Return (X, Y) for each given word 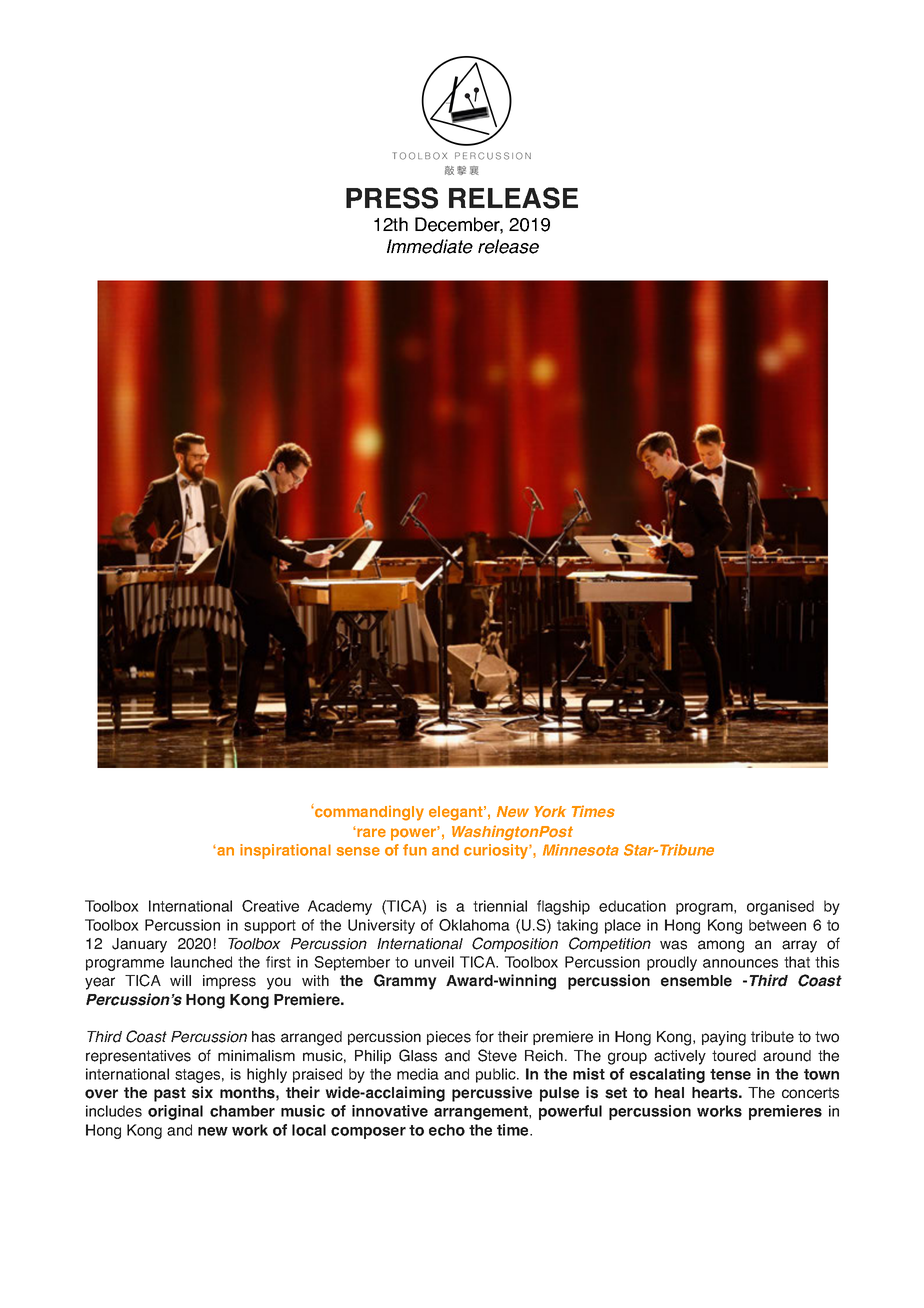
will (180, 980)
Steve (497, 1055)
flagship (563, 907)
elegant (457, 813)
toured (734, 1056)
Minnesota (581, 850)
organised (780, 907)
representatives (138, 1057)
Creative (270, 906)
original (175, 1112)
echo (447, 1130)
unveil (434, 962)
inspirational (285, 851)
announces (740, 963)
